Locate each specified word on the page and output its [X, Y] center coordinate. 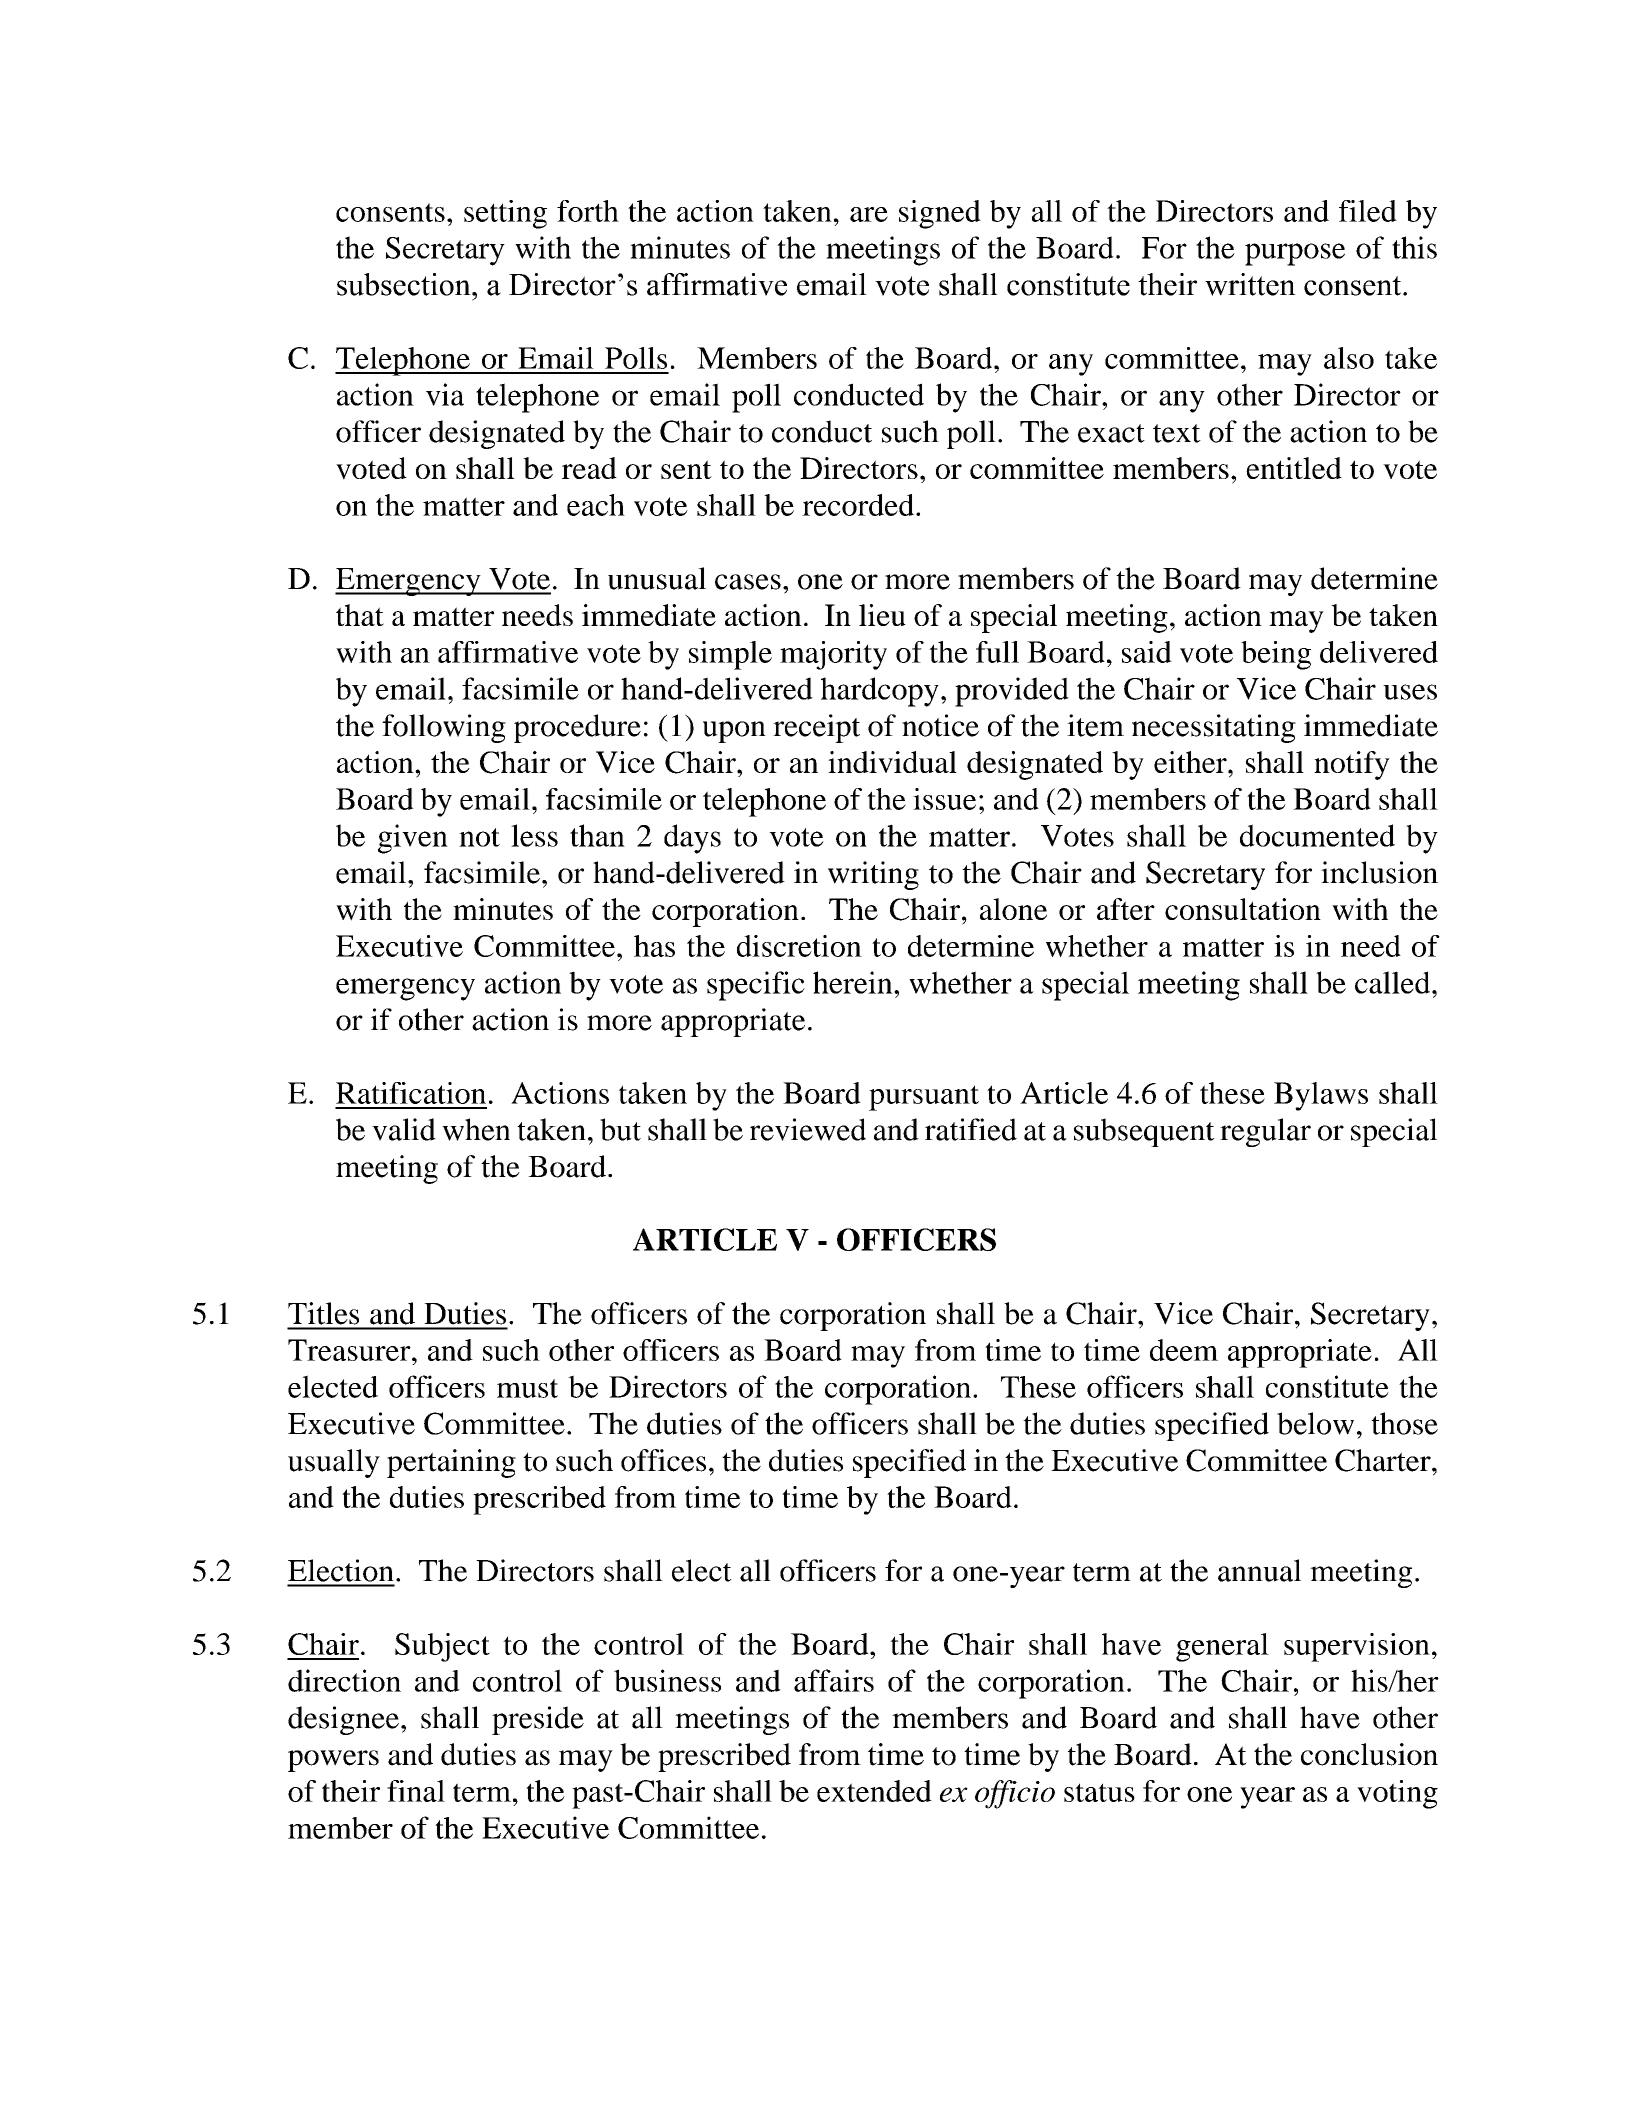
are [869, 214]
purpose [1295, 254]
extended [874, 1791]
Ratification [411, 1093]
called [1394, 982]
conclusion [1369, 1754]
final [416, 1791]
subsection [405, 284]
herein [854, 982]
